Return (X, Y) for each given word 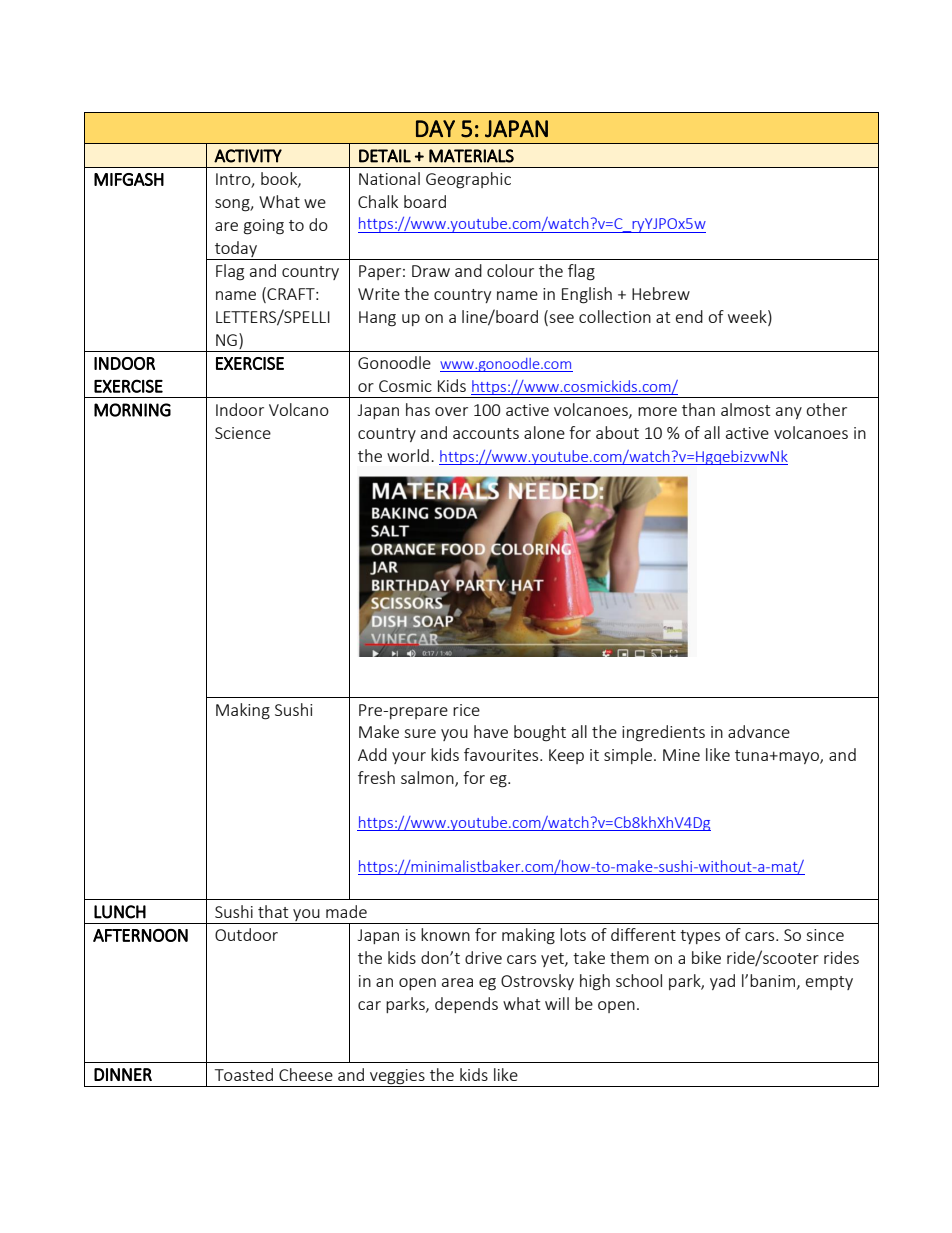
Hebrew (661, 293)
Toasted (244, 1074)
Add (372, 754)
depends (466, 1005)
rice (466, 710)
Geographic (468, 180)
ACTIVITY (248, 156)
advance (759, 731)
